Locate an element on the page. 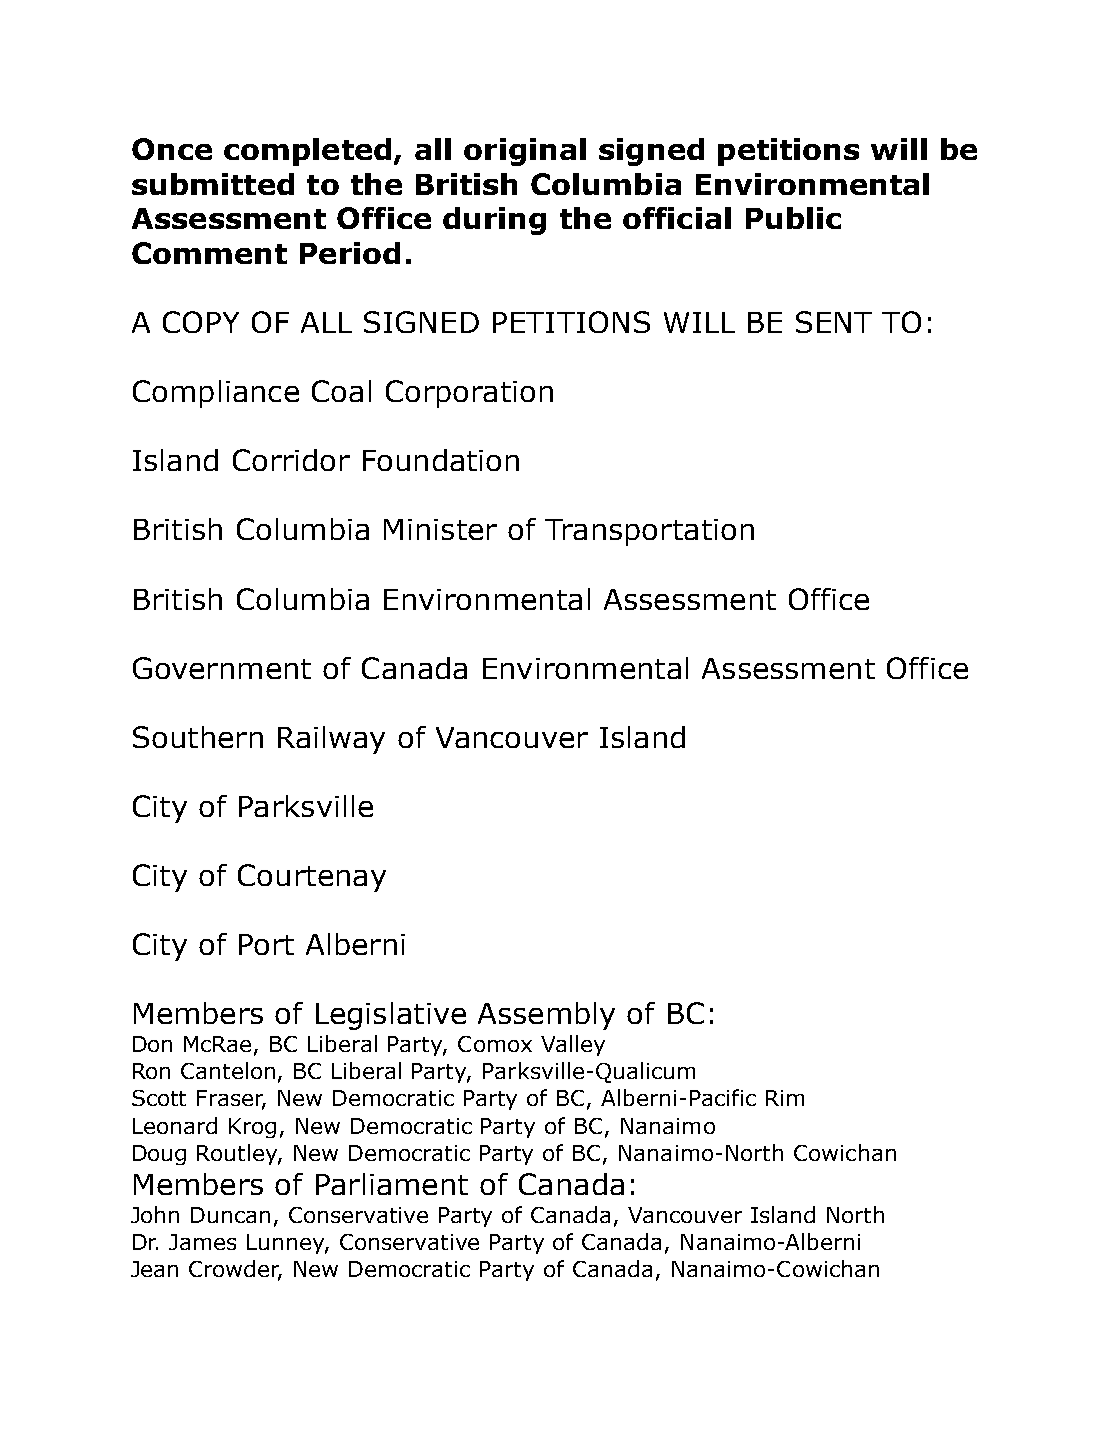 Image resolution: width=1114 pixels, height=1441 pixels. Rim is located at coordinates (785, 1098).
